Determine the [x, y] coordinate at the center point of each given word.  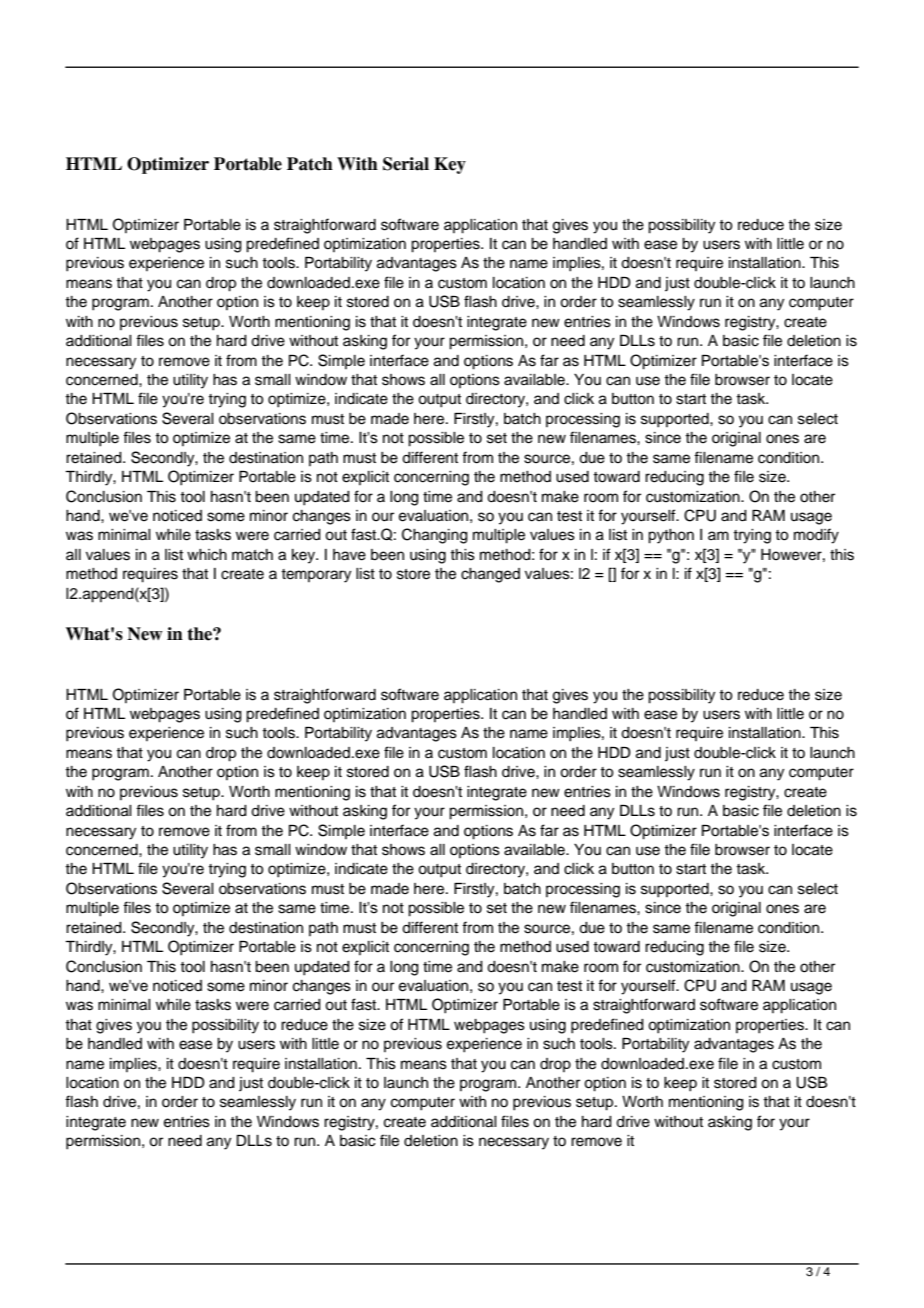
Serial [406, 164]
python [671, 536]
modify [816, 536]
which [207, 555]
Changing [435, 536]
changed [490, 575]
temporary [316, 576]
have [349, 555]
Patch [310, 164]
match [252, 555]
